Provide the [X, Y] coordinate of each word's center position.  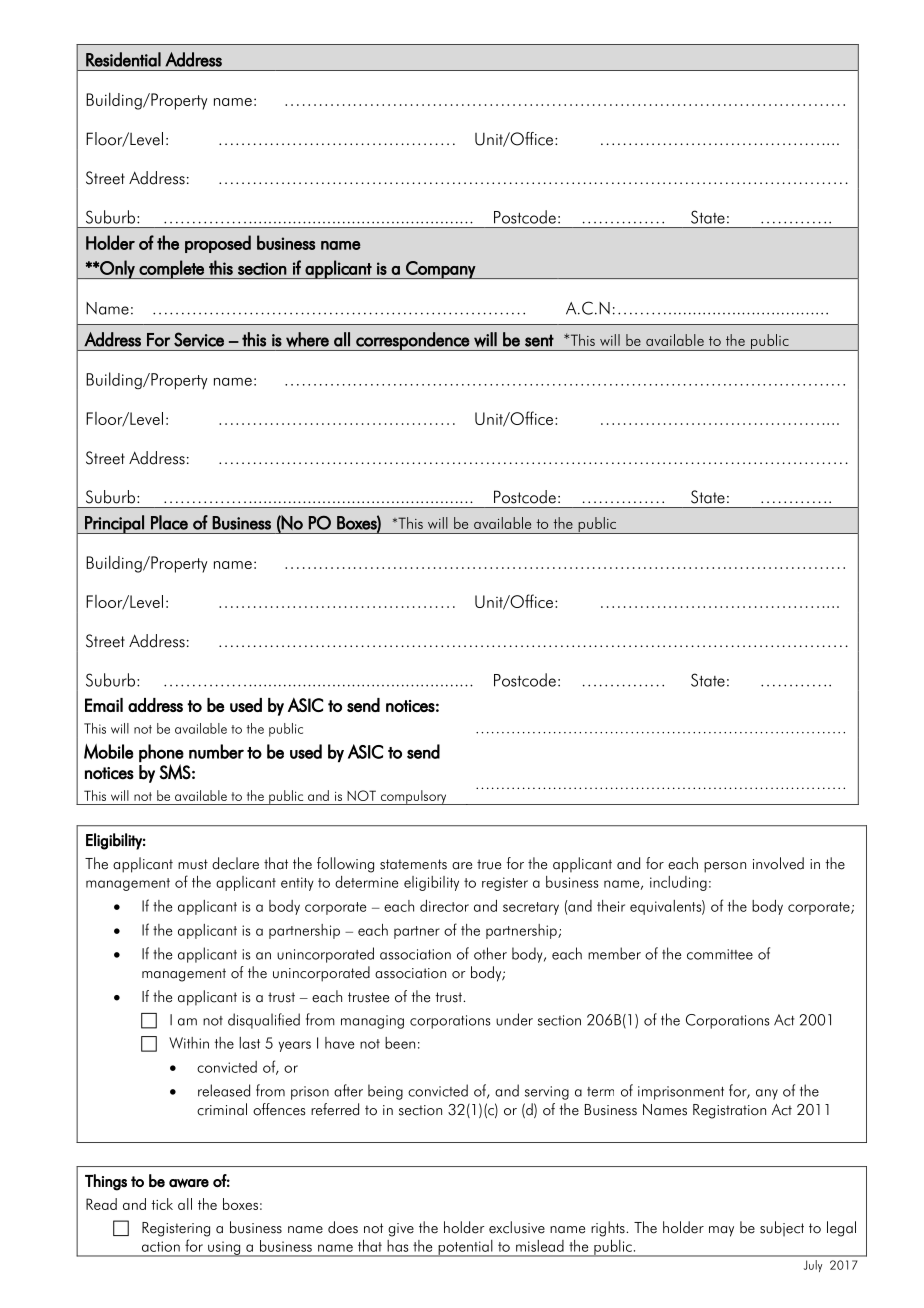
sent [539, 340]
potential [465, 1248]
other [490, 953]
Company [440, 270]
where [307, 339]
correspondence [412, 341]
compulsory [413, 797]
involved [778, 863]
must [193, 864]
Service [199, 339]
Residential [123, 59]
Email [104, 705]
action [161, 1246]
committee [720, 954]
